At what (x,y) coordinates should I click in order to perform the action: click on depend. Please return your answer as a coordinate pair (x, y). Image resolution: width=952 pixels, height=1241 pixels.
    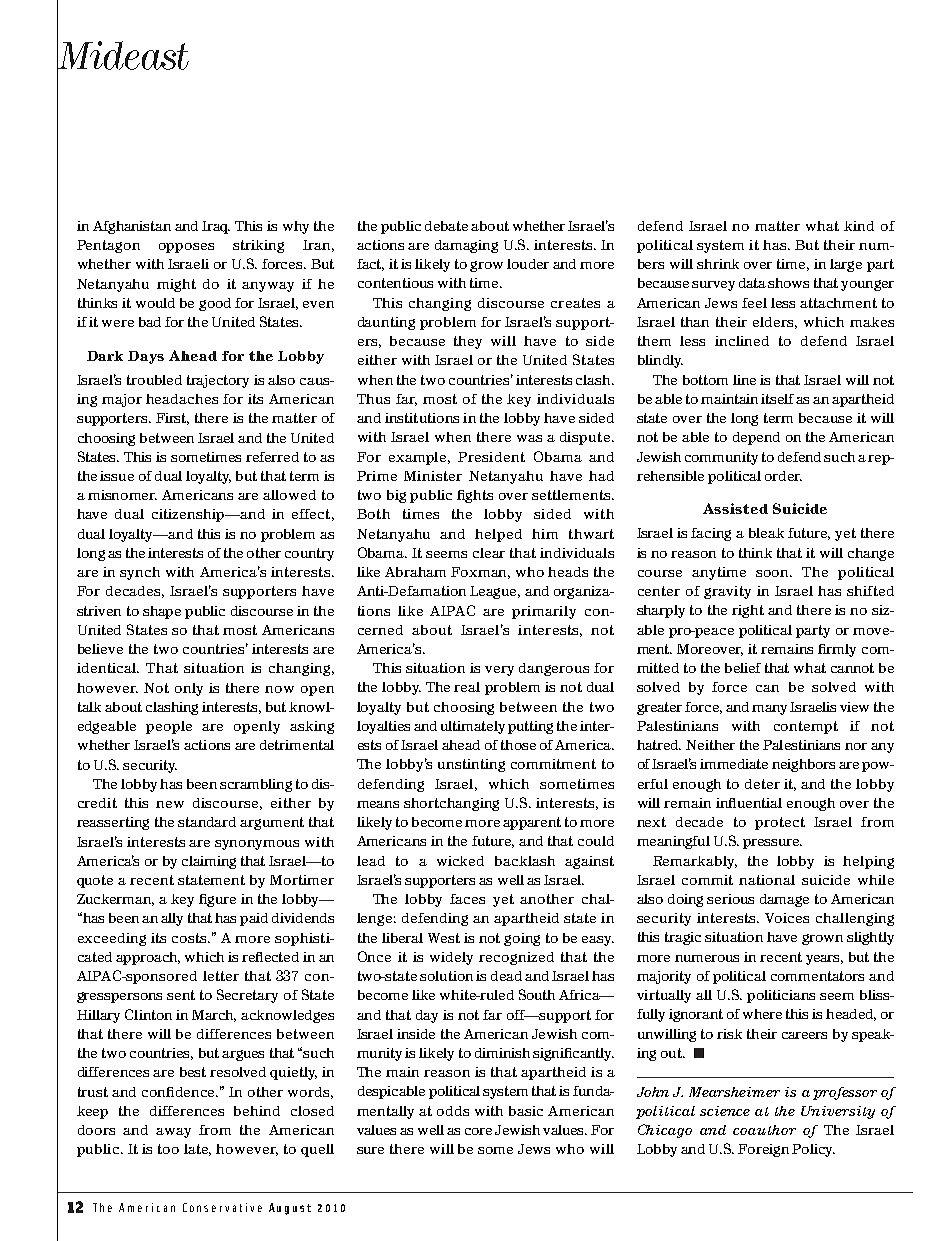
    Looking at the image, I should click on (756, 438).
